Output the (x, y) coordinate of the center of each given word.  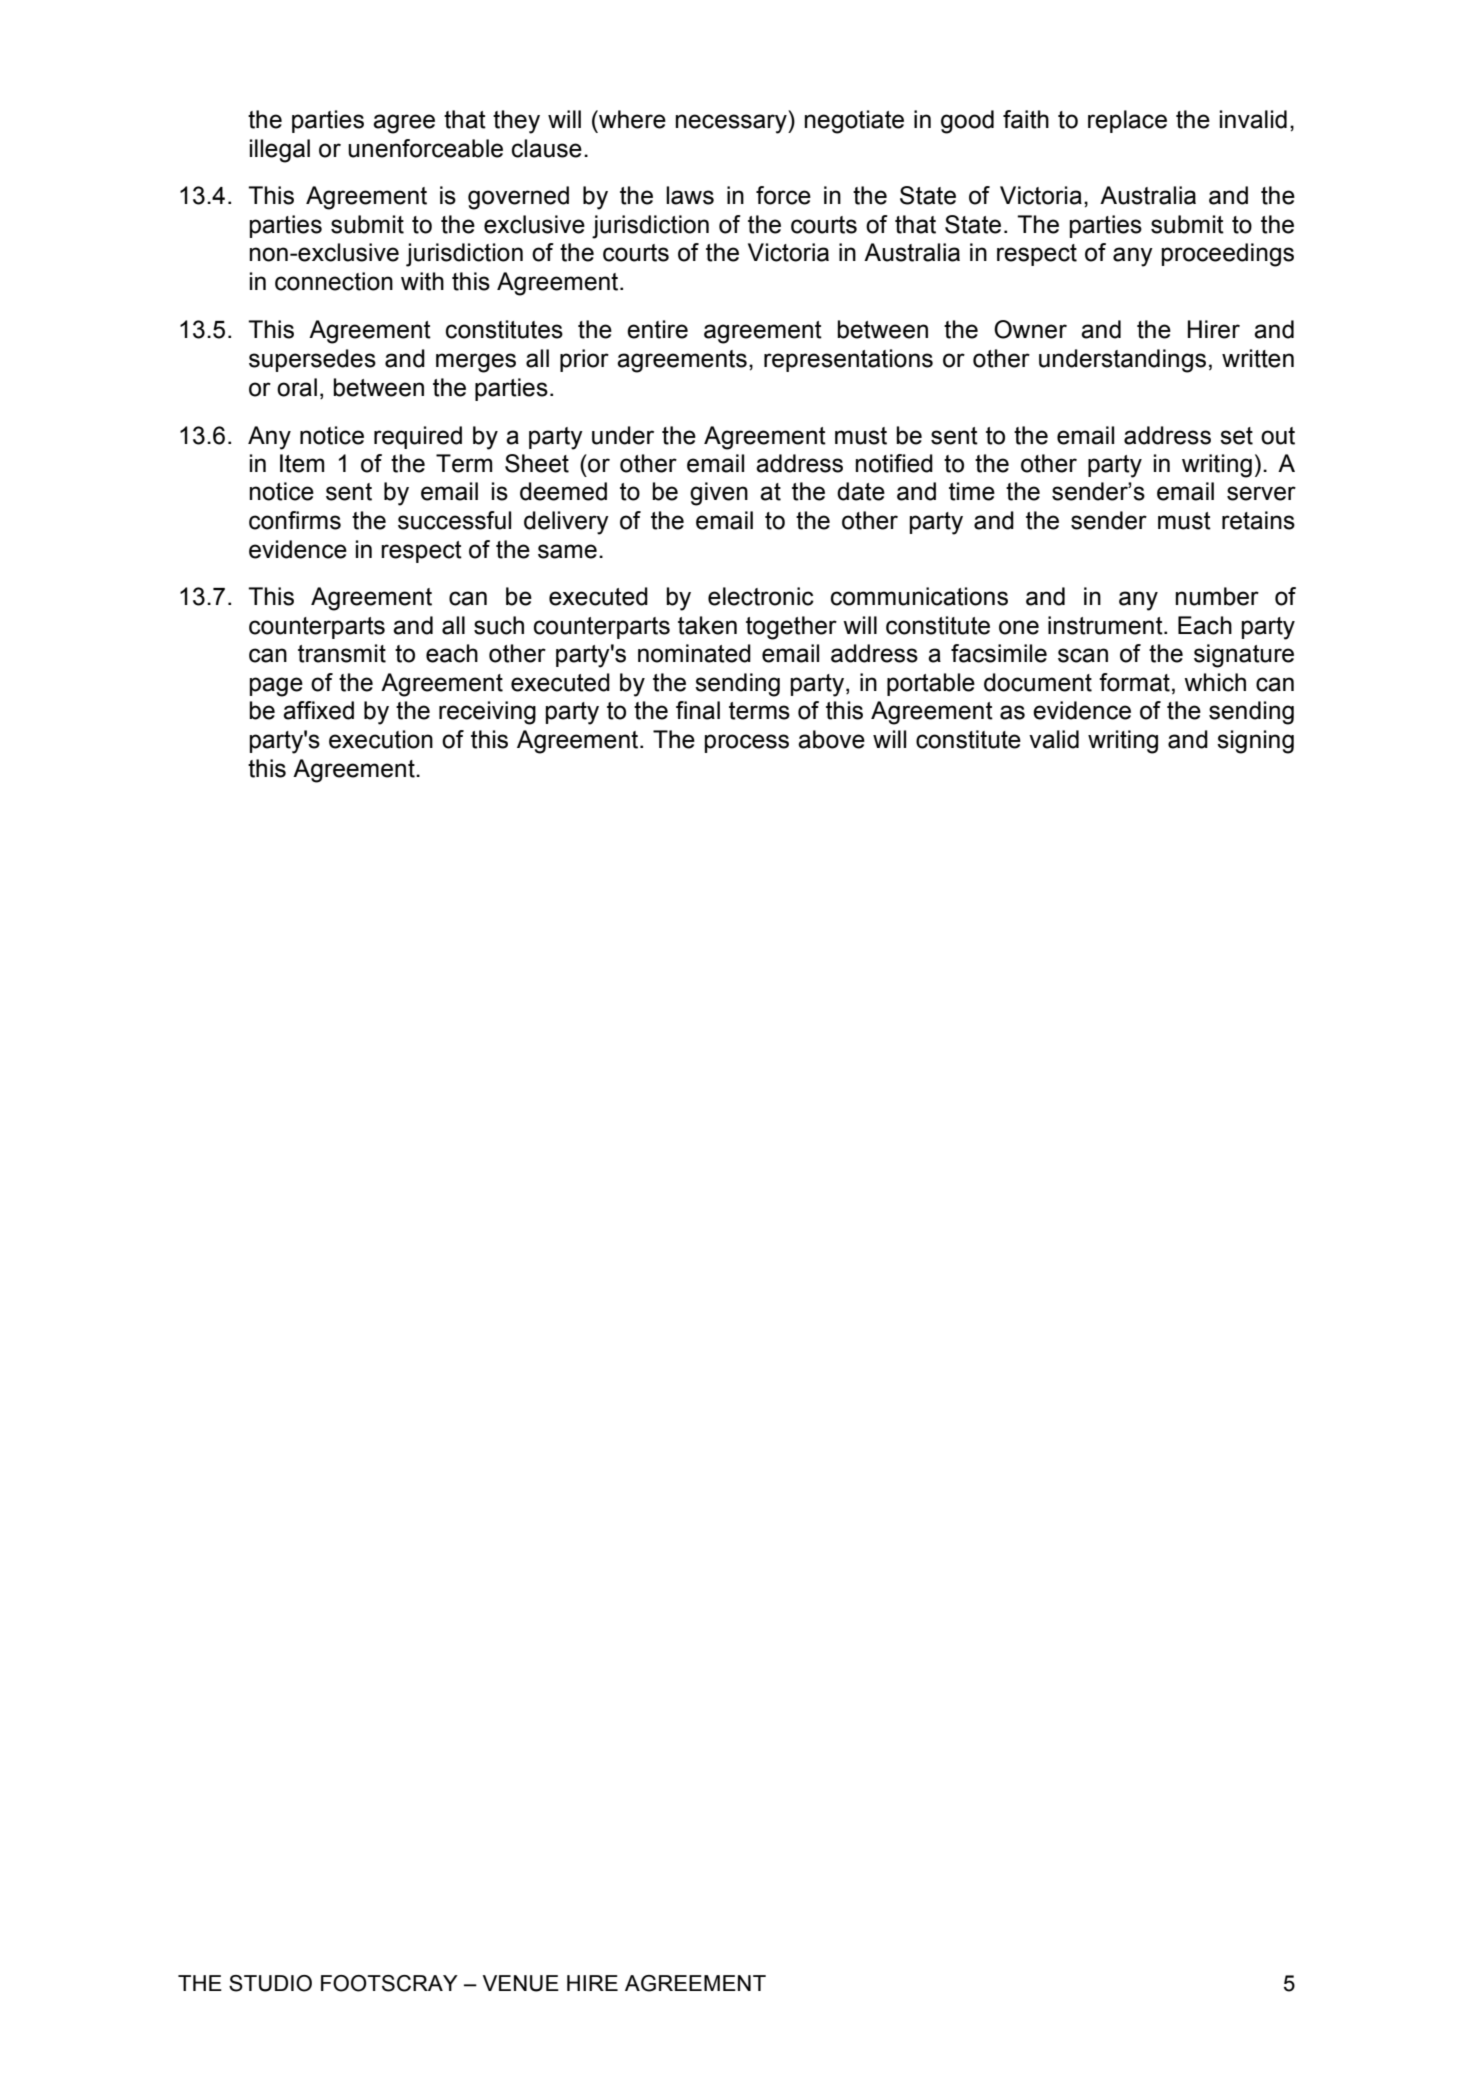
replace (1127, 121)
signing (1255, 742)
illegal (280, 151)
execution (381, 739)
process (747, 743)
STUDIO (270, 1983)
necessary (732, 124)
